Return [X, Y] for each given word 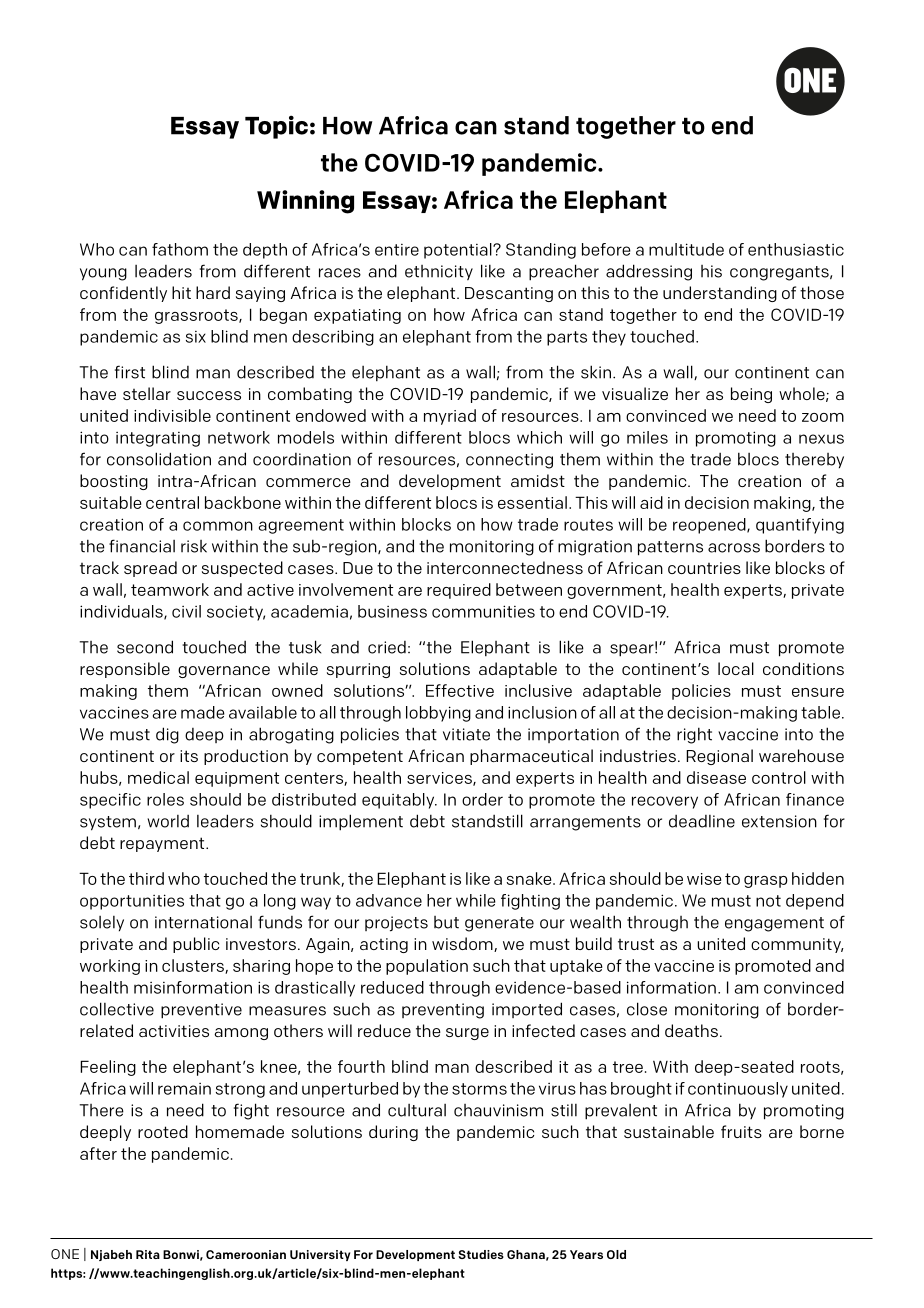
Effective [460, 690]
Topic [276, 127]
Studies [481, 1254]
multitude [686, 249]
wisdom [463, 944]
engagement [774, 924]
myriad [450, 417]
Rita [148, 1254]
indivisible [172, 415]
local [736, 668]
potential [459, 251]
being [751, 395]
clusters [194, 966]
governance [224, 672]
